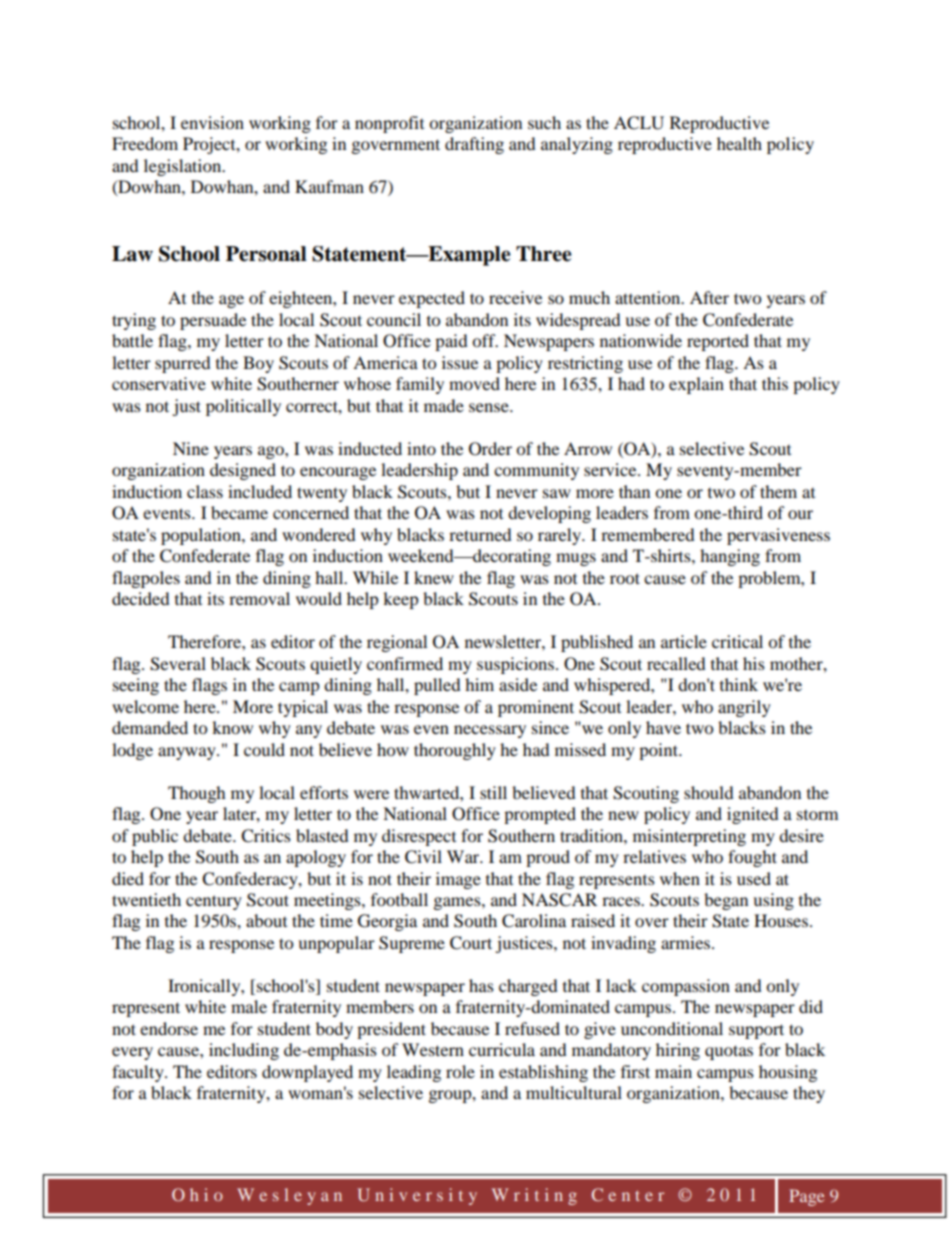 Image resolution: width=952 pixels, height=1233 pixels. I want to click on health, so click(739, 143).
